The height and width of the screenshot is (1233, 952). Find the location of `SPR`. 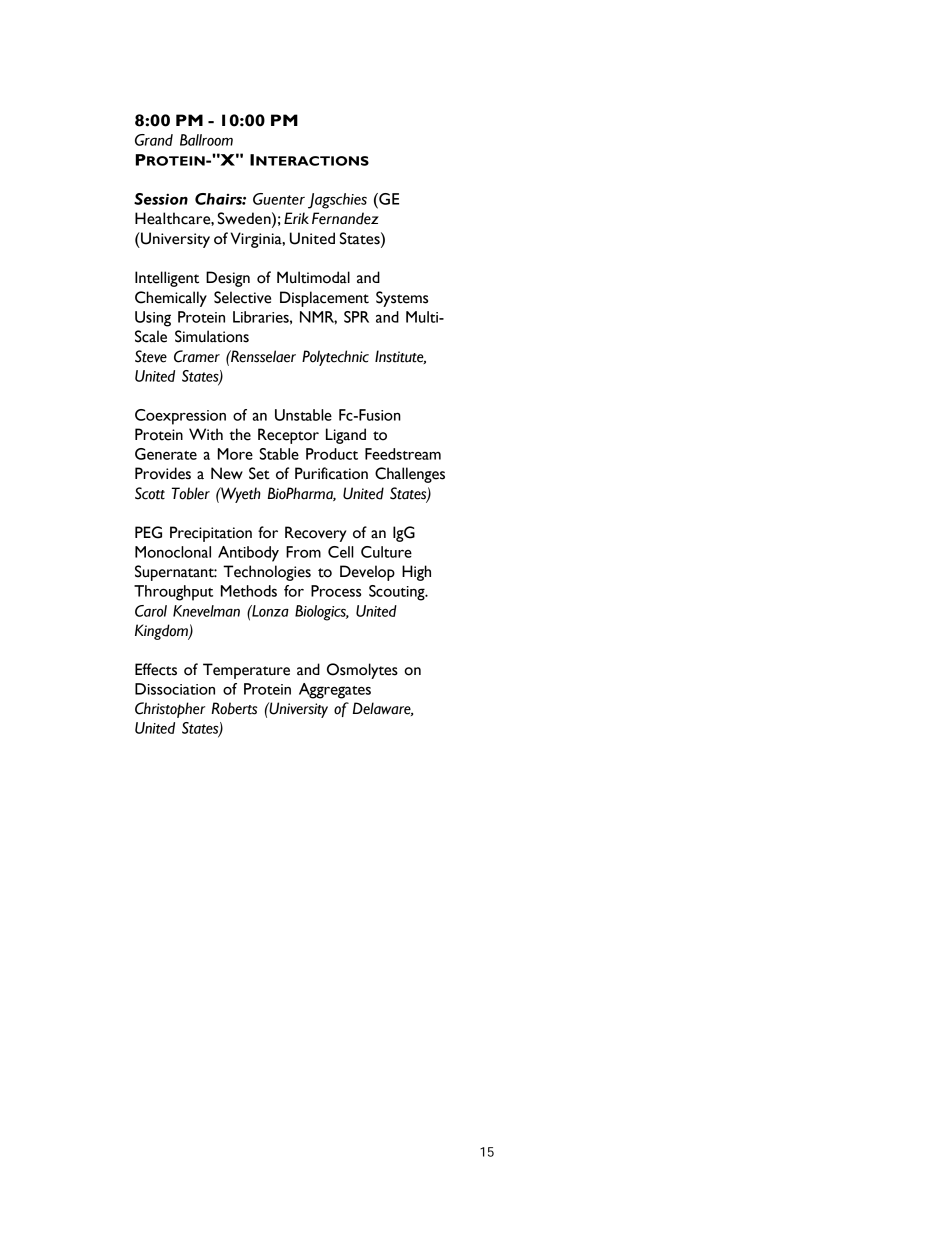

SPR is located at coordinates (356, 317).
